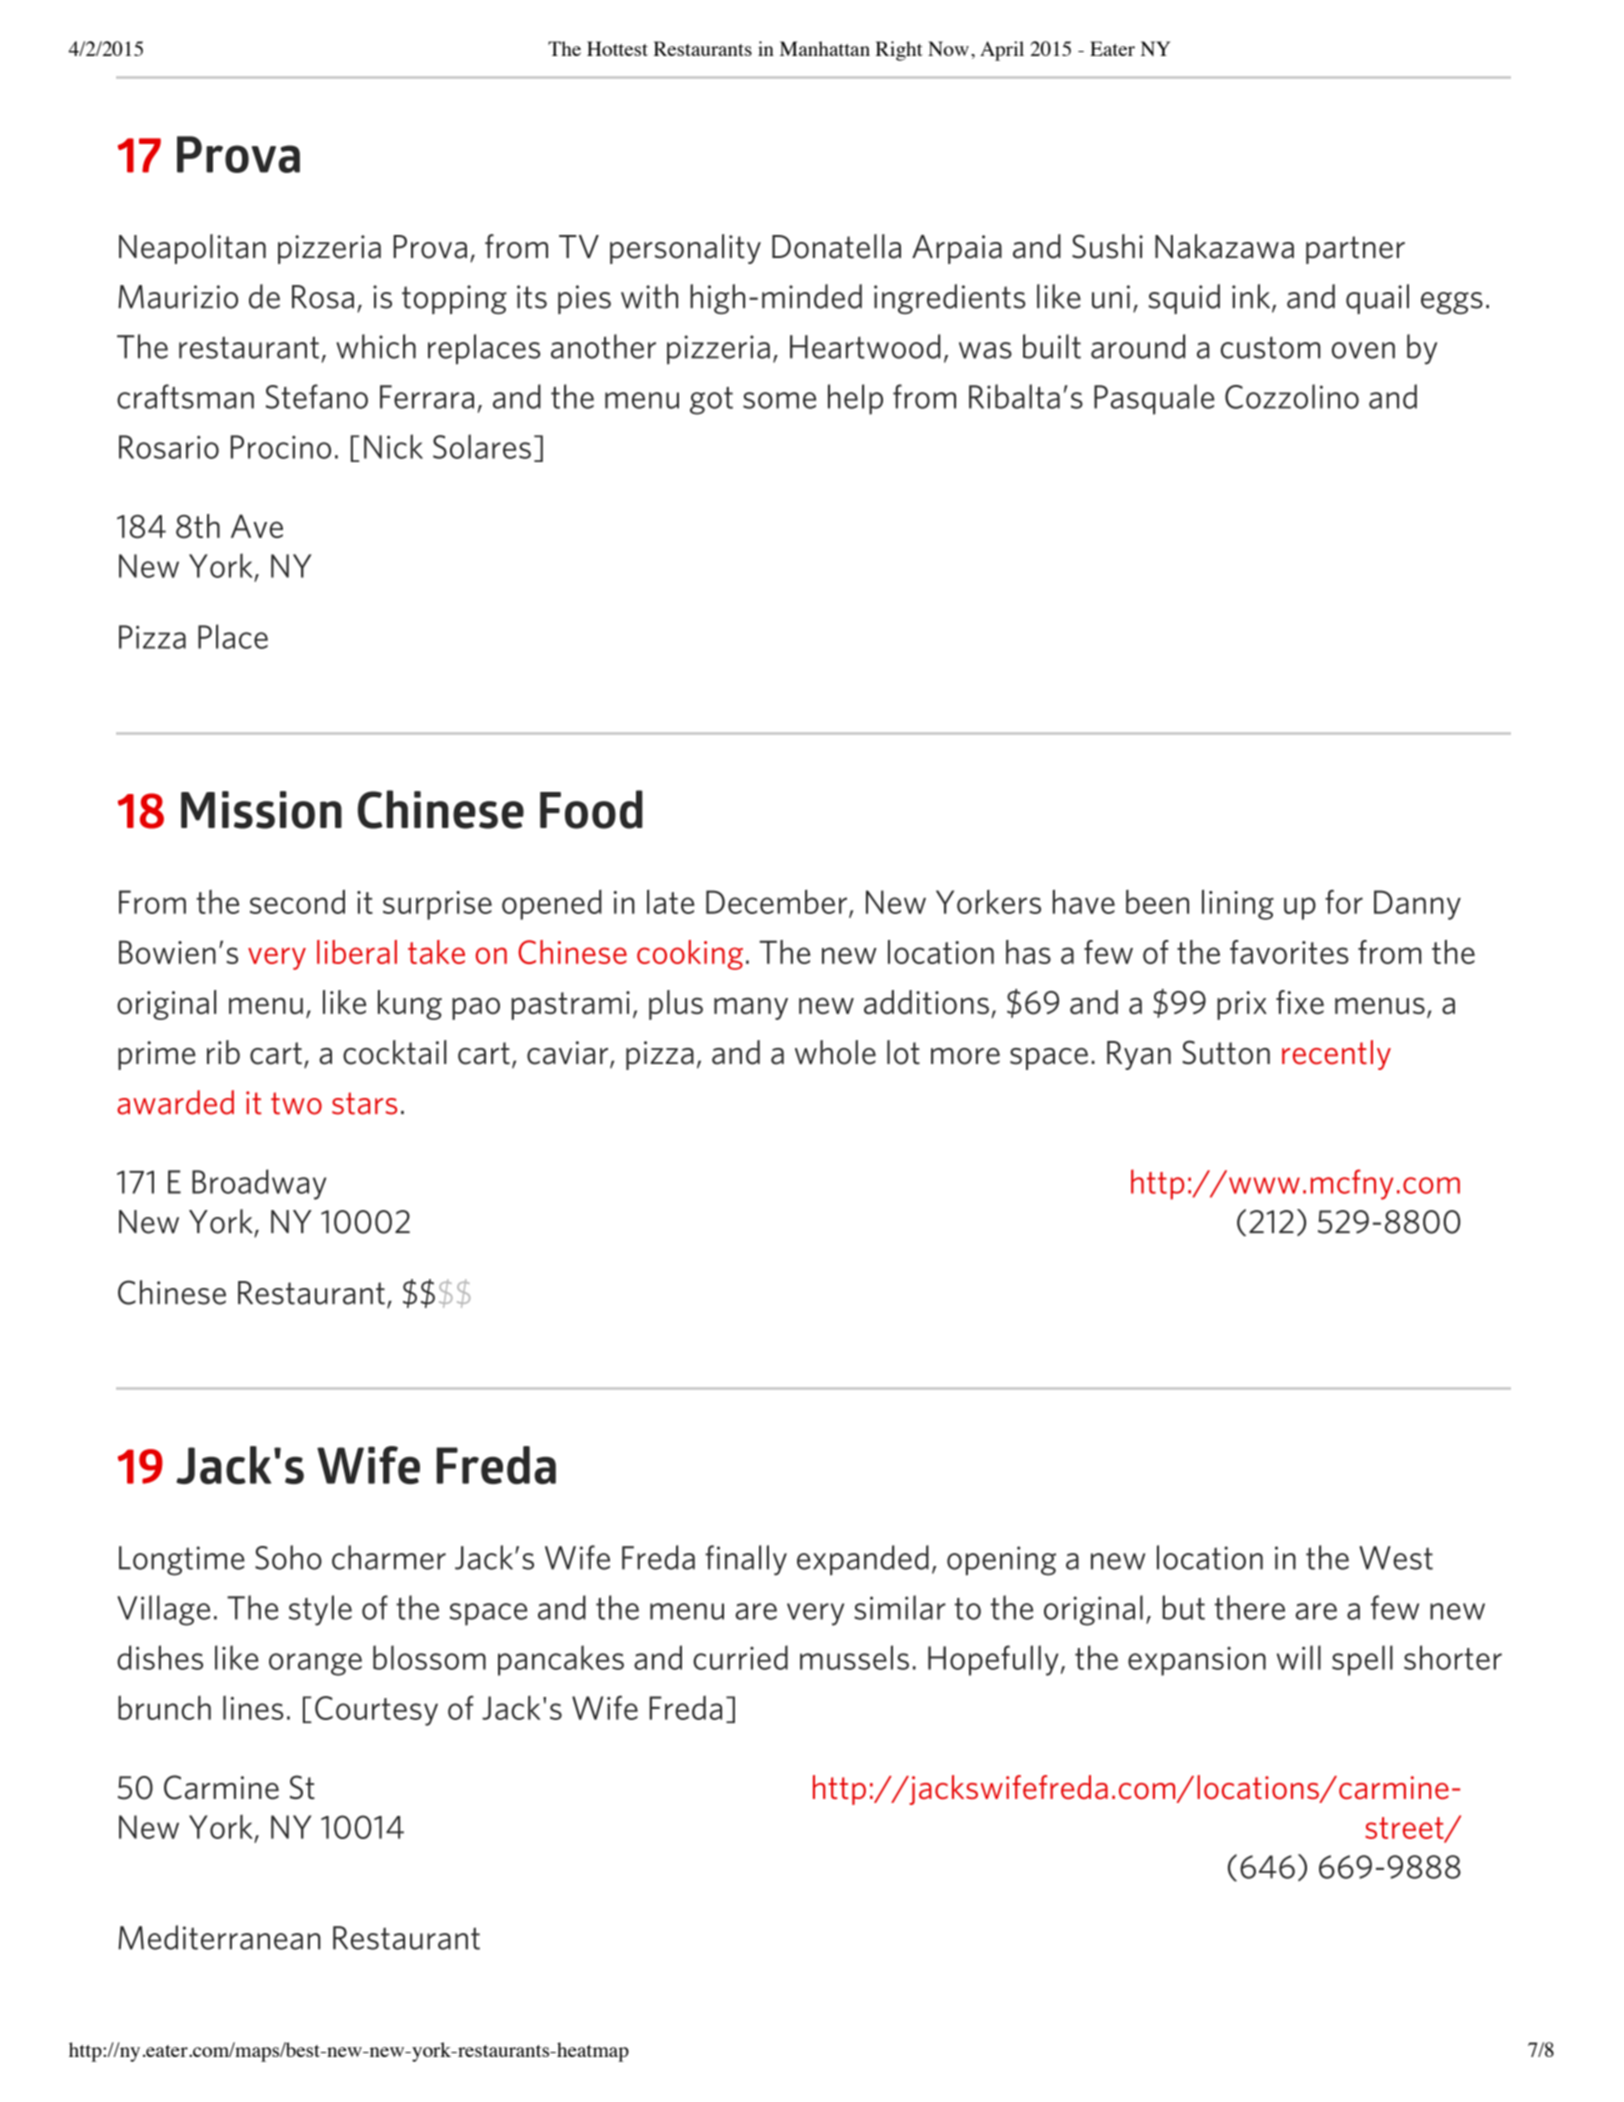 The height and width of the image is (2102, 1624). What do you see at coordinates (1289, 952) in the image?
I see `favorites` at bounding box center [1289, 952].
